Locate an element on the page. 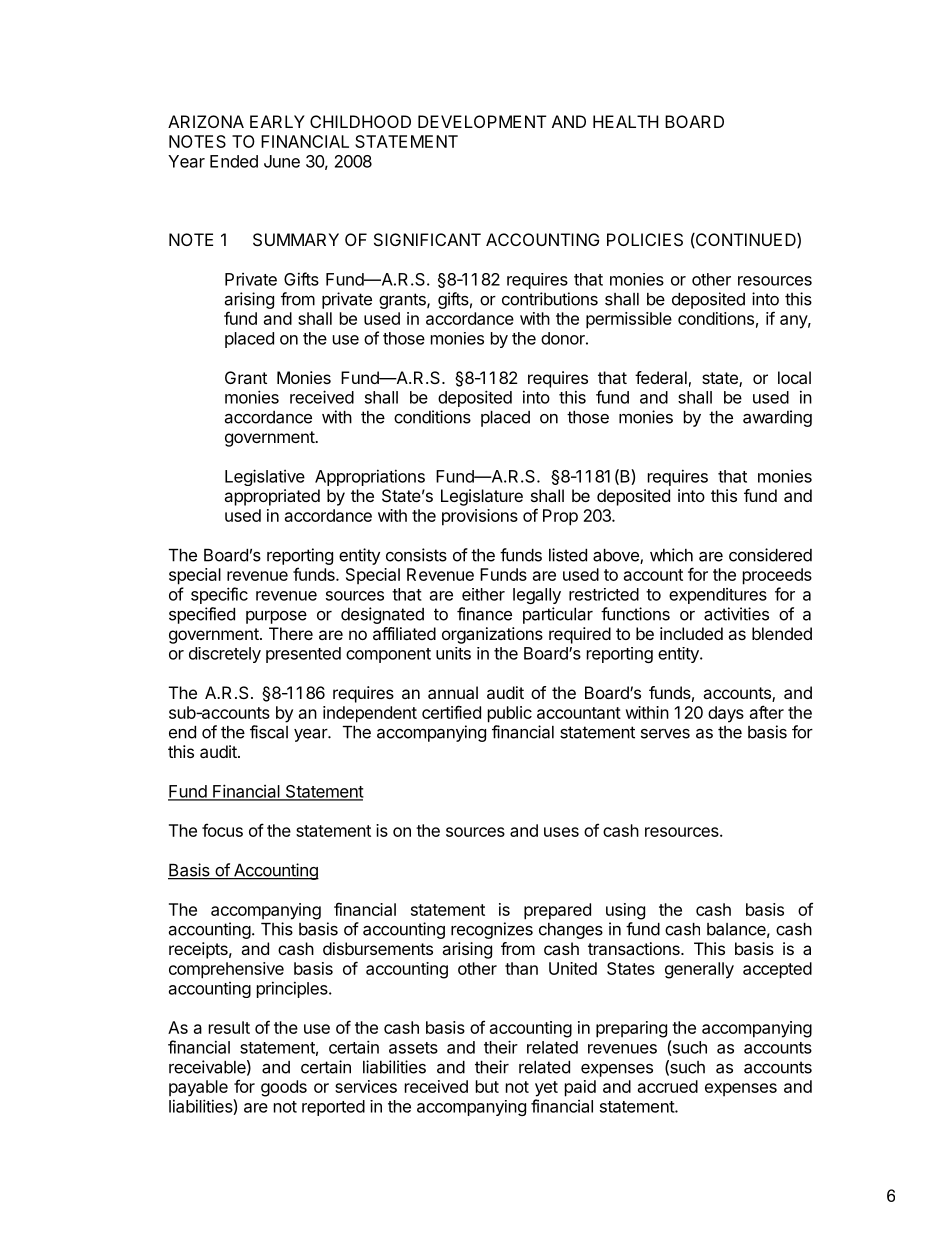 The image size is (952, 1233). activities is located at coordinates (736, 614).
